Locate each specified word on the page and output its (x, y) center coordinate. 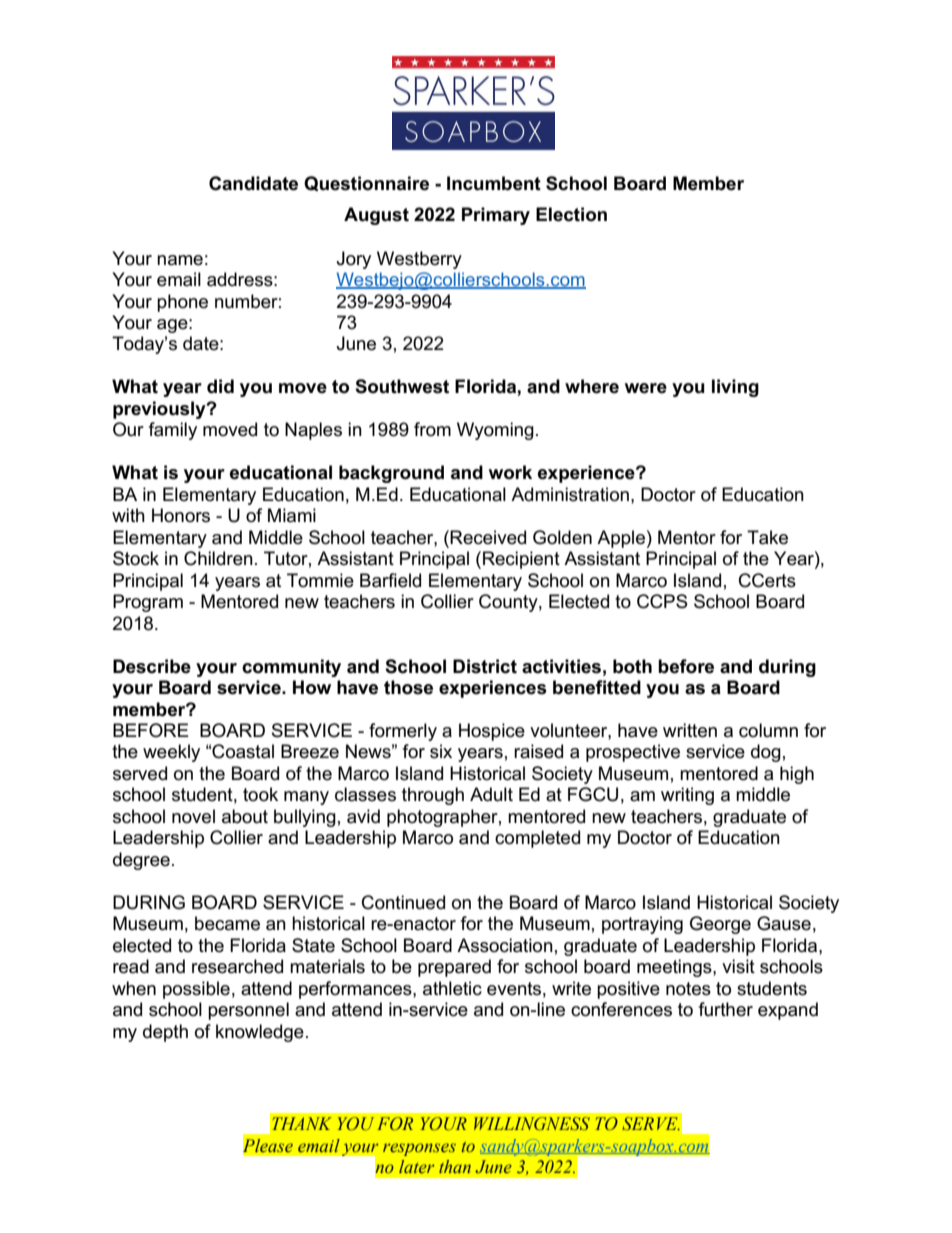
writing (687, 796)
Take (767, 537)
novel (193, 816)
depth (165, 1033)
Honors (181, 515)
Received (488, 537)
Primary (496, 216)
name (180, 260)
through (433, 796)
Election (571, 214)
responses (419, 1149)
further (726, 1009)
